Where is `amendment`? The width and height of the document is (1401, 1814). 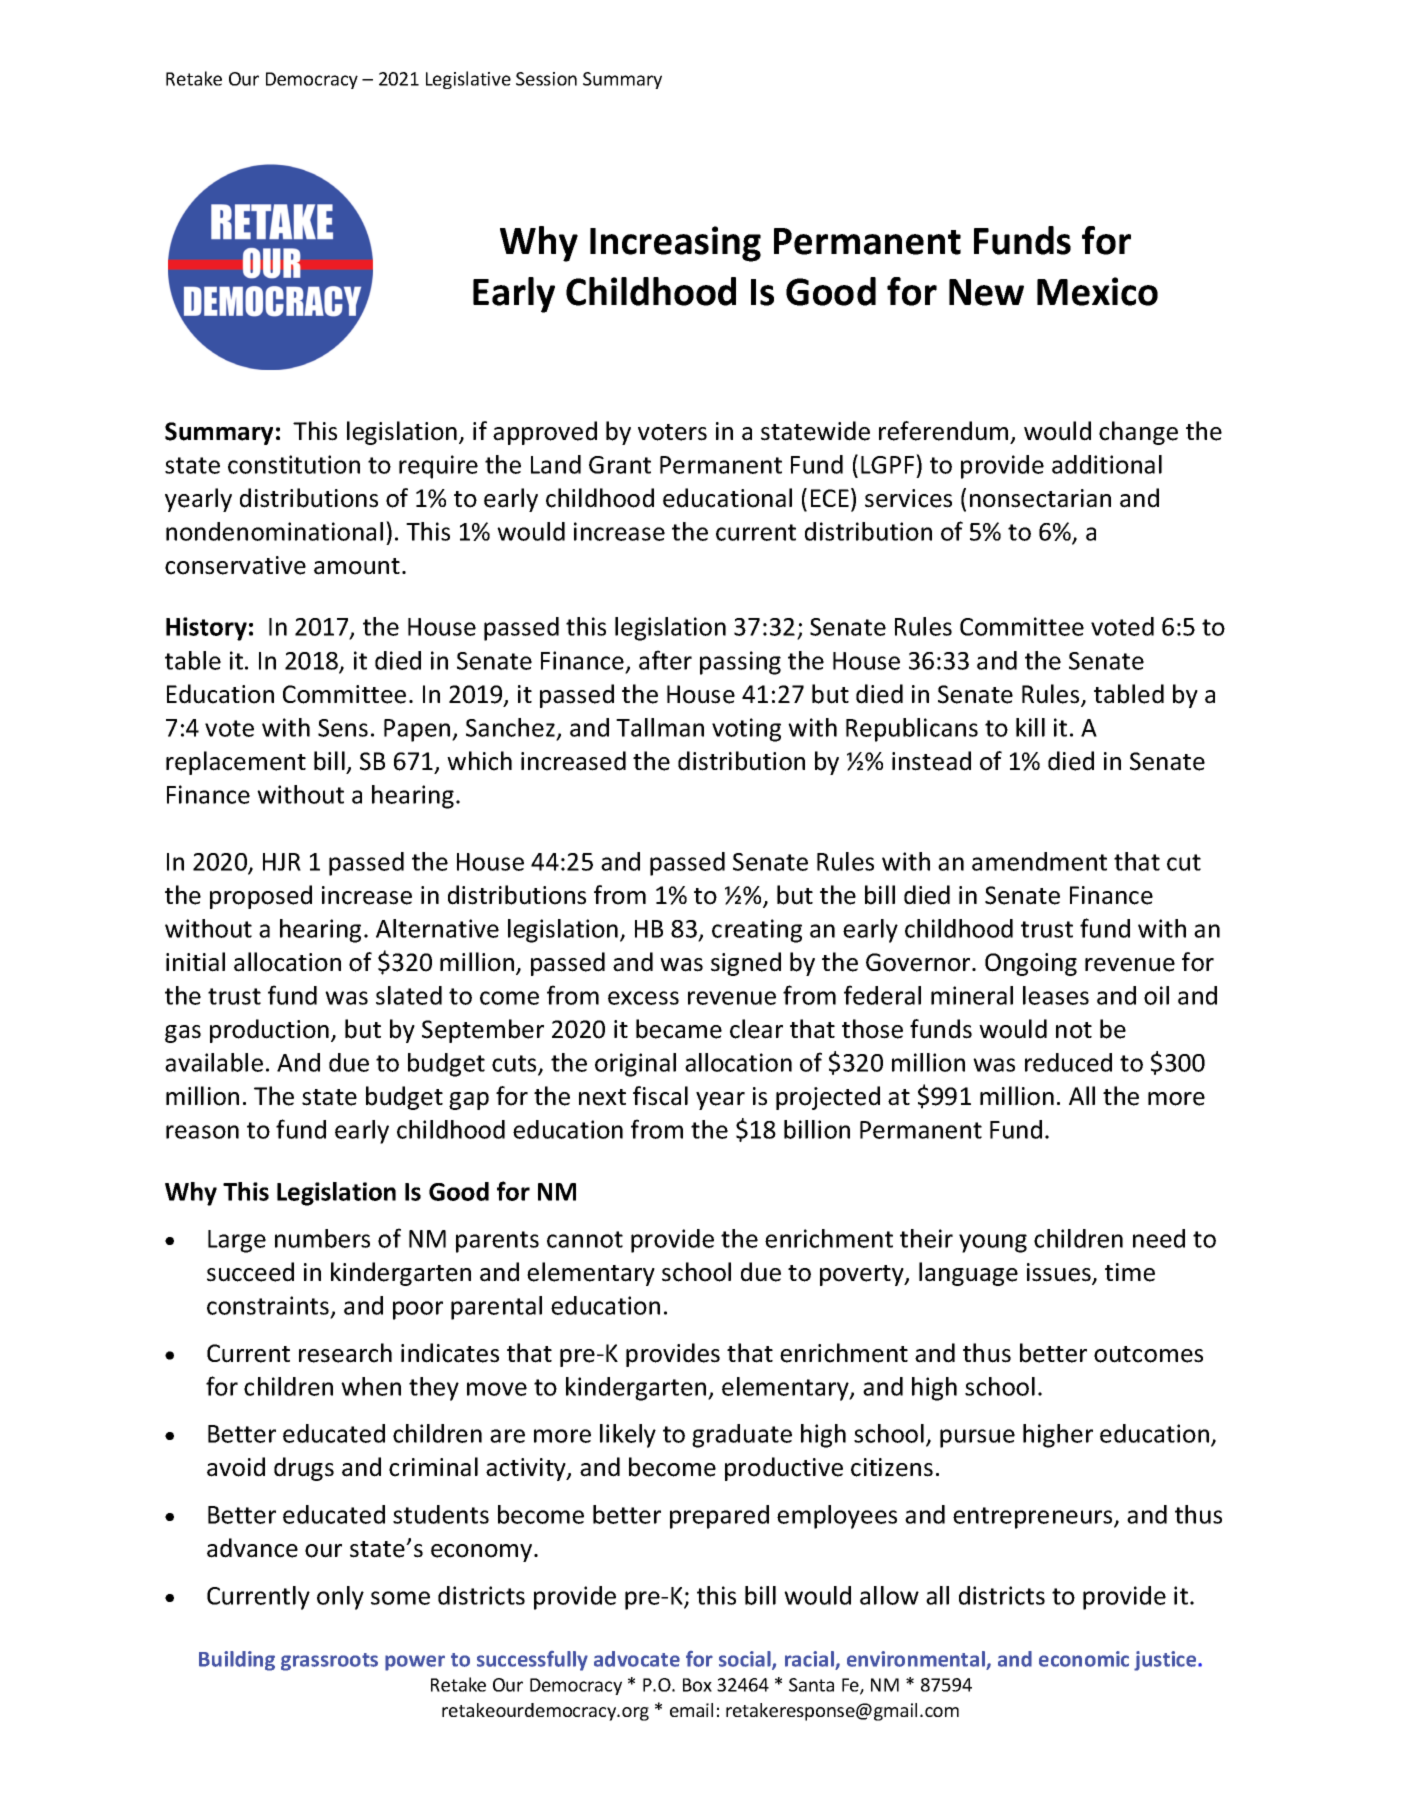
amendment is located at coordinates (1039, 861).
